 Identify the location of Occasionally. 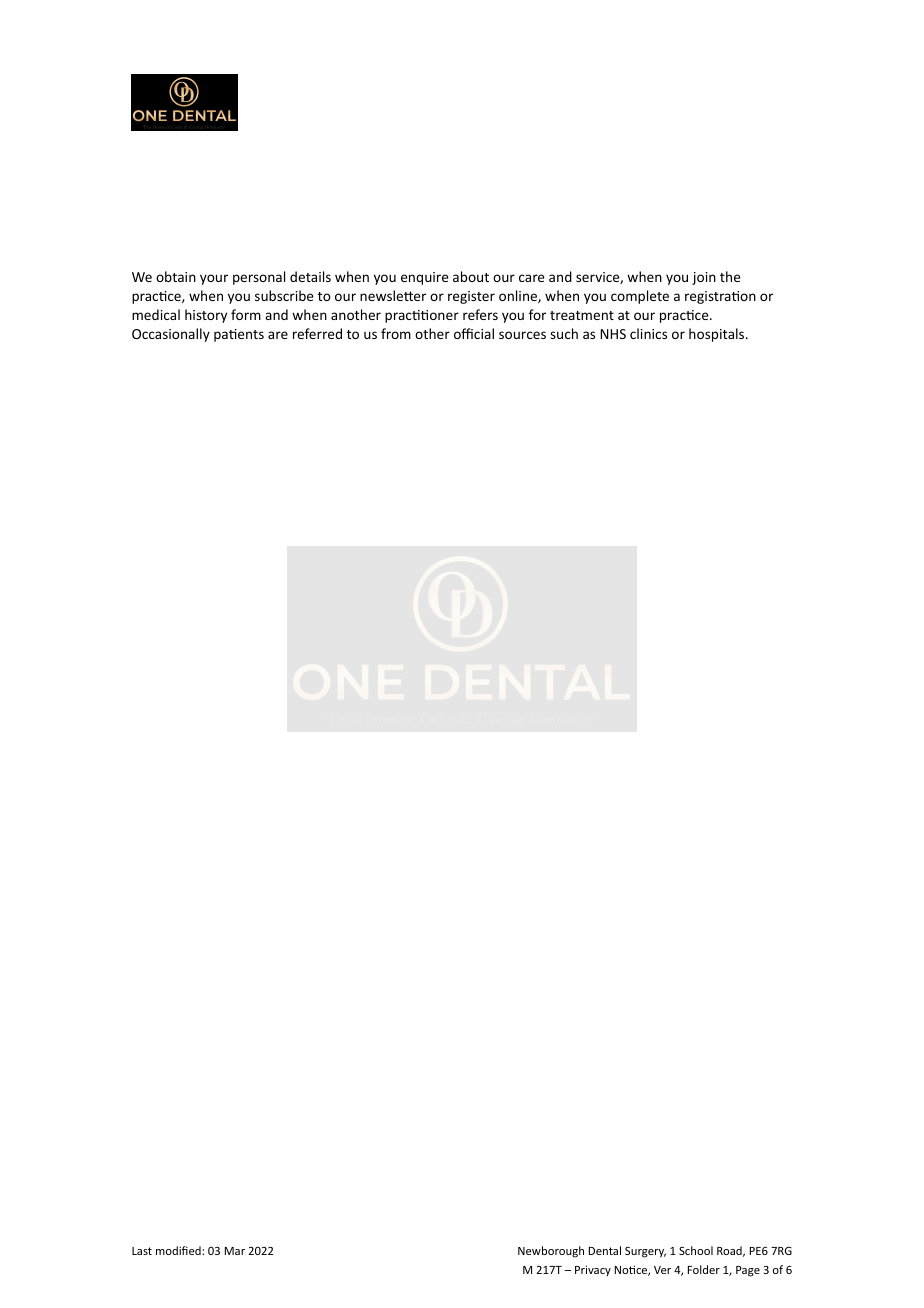
(171, 335).
